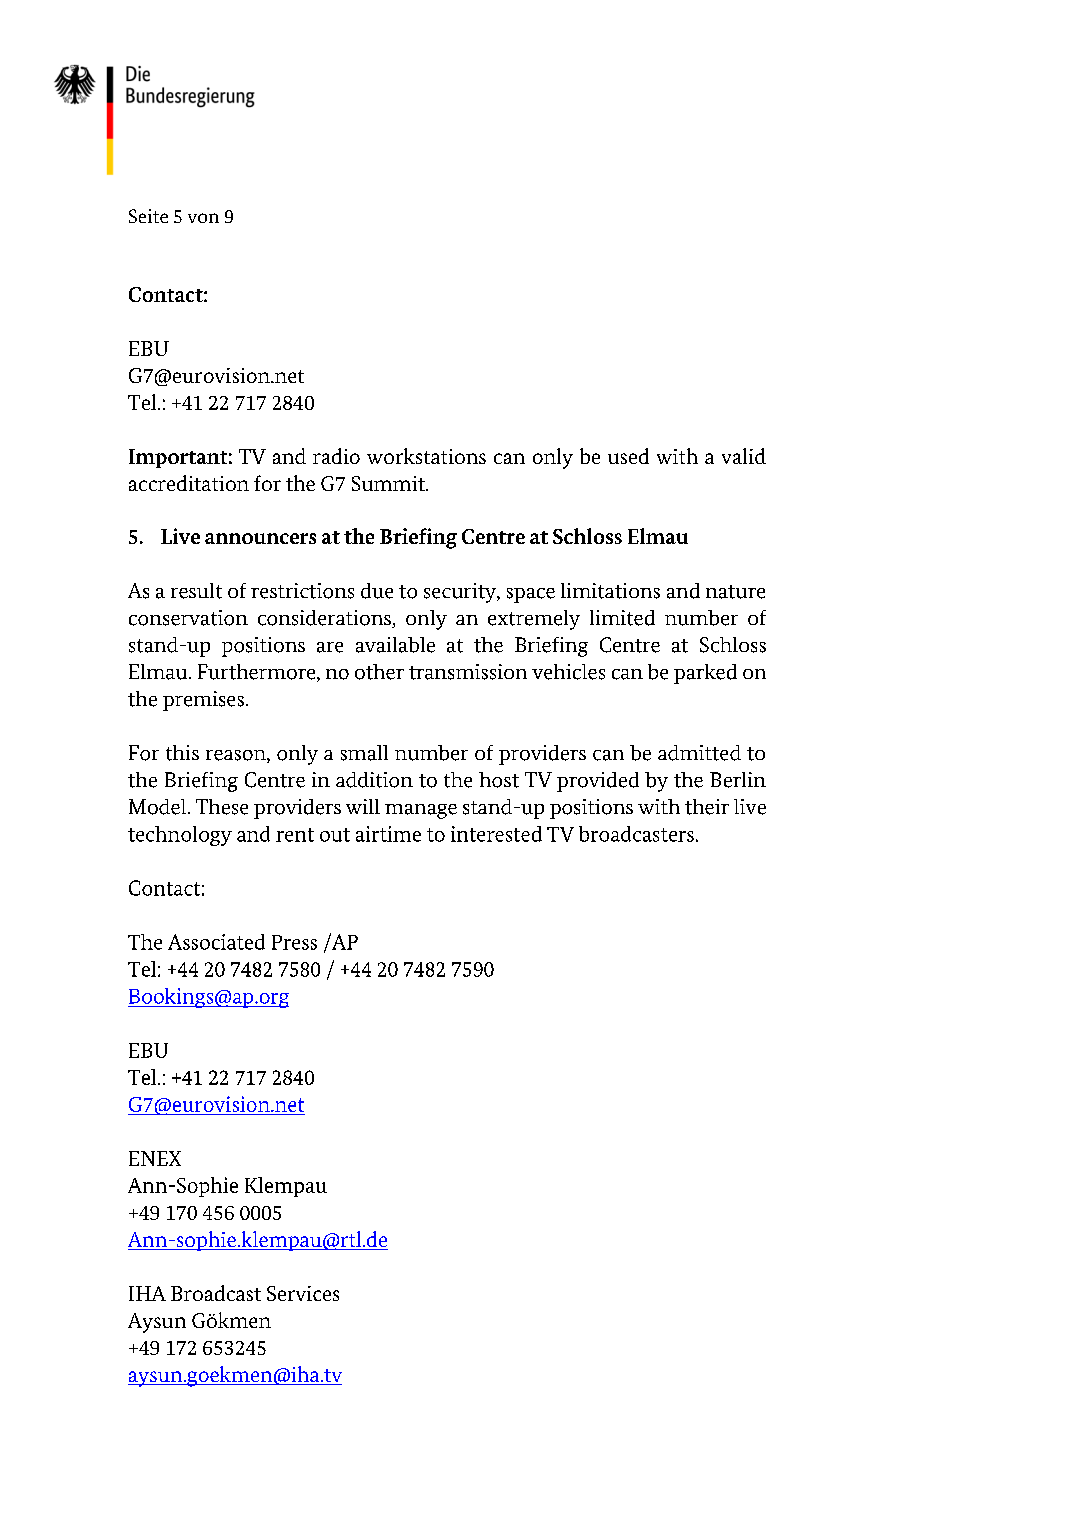  I want to click on von, so click(203, 218).
